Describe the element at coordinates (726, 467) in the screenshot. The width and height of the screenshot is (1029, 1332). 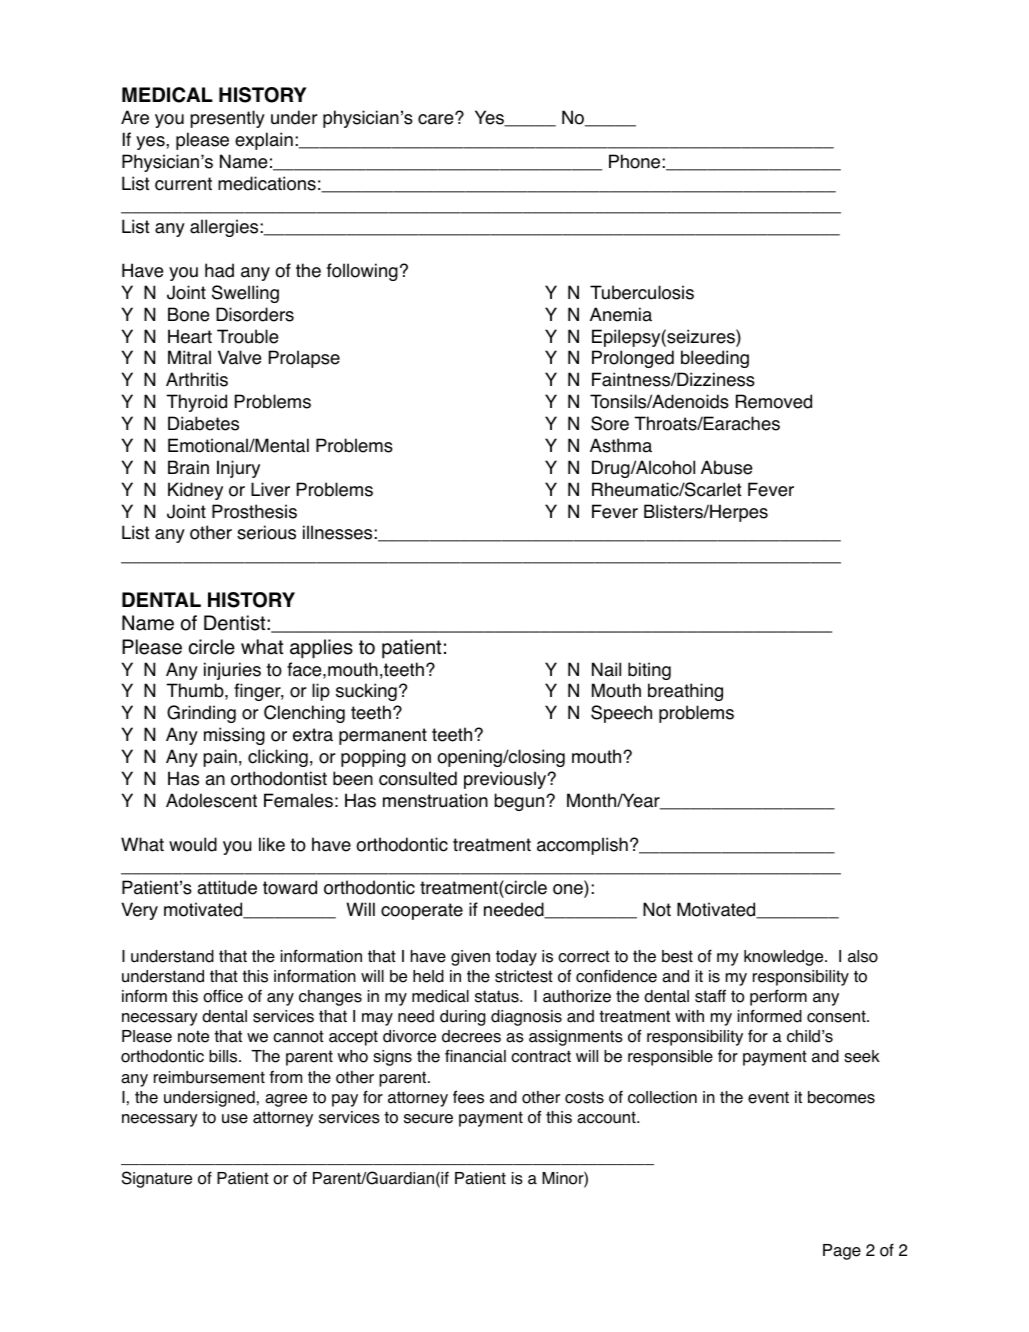
I see `Abuse` at that location.
